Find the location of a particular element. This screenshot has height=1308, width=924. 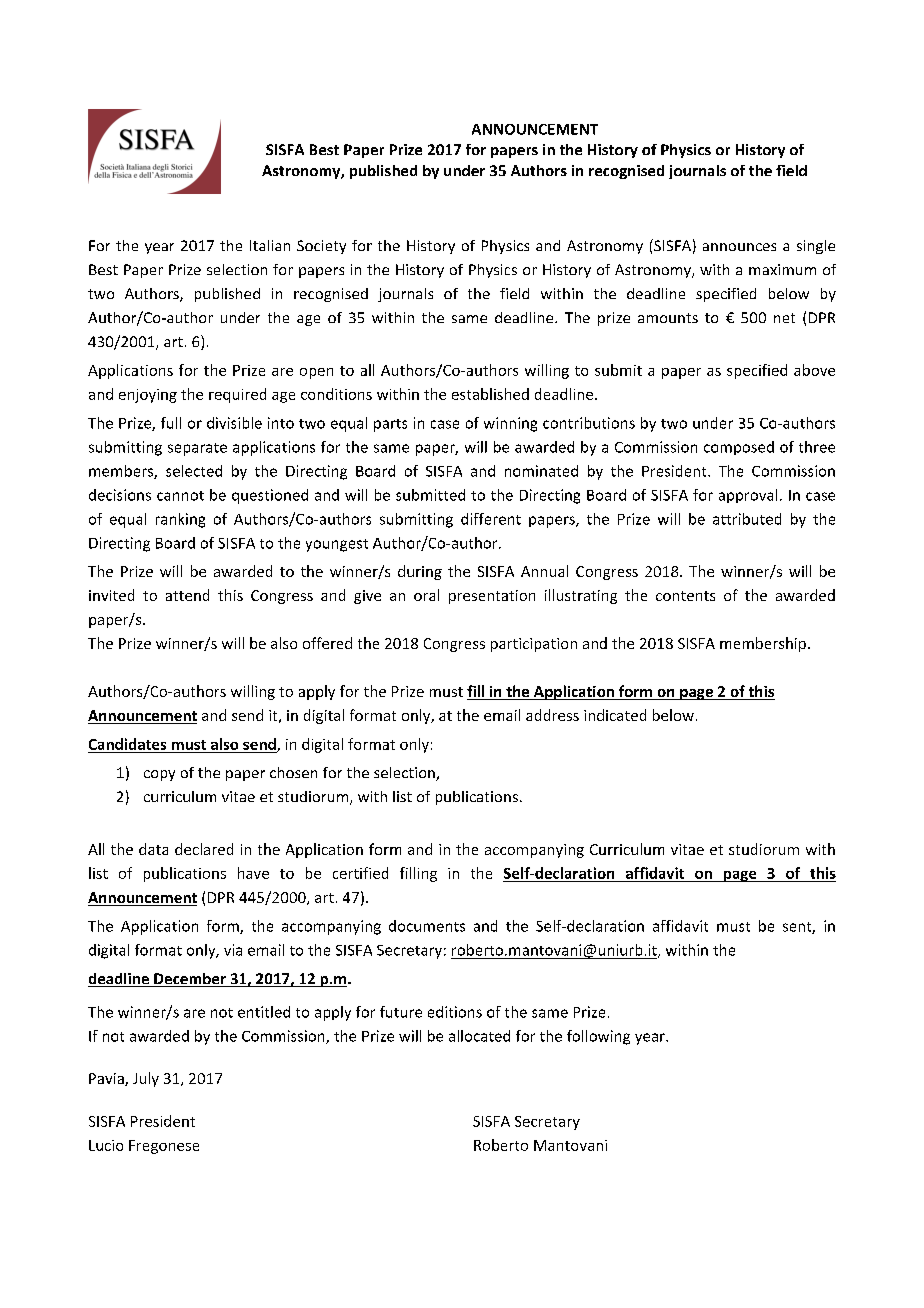

Society is located at coordinates (321, 247).
